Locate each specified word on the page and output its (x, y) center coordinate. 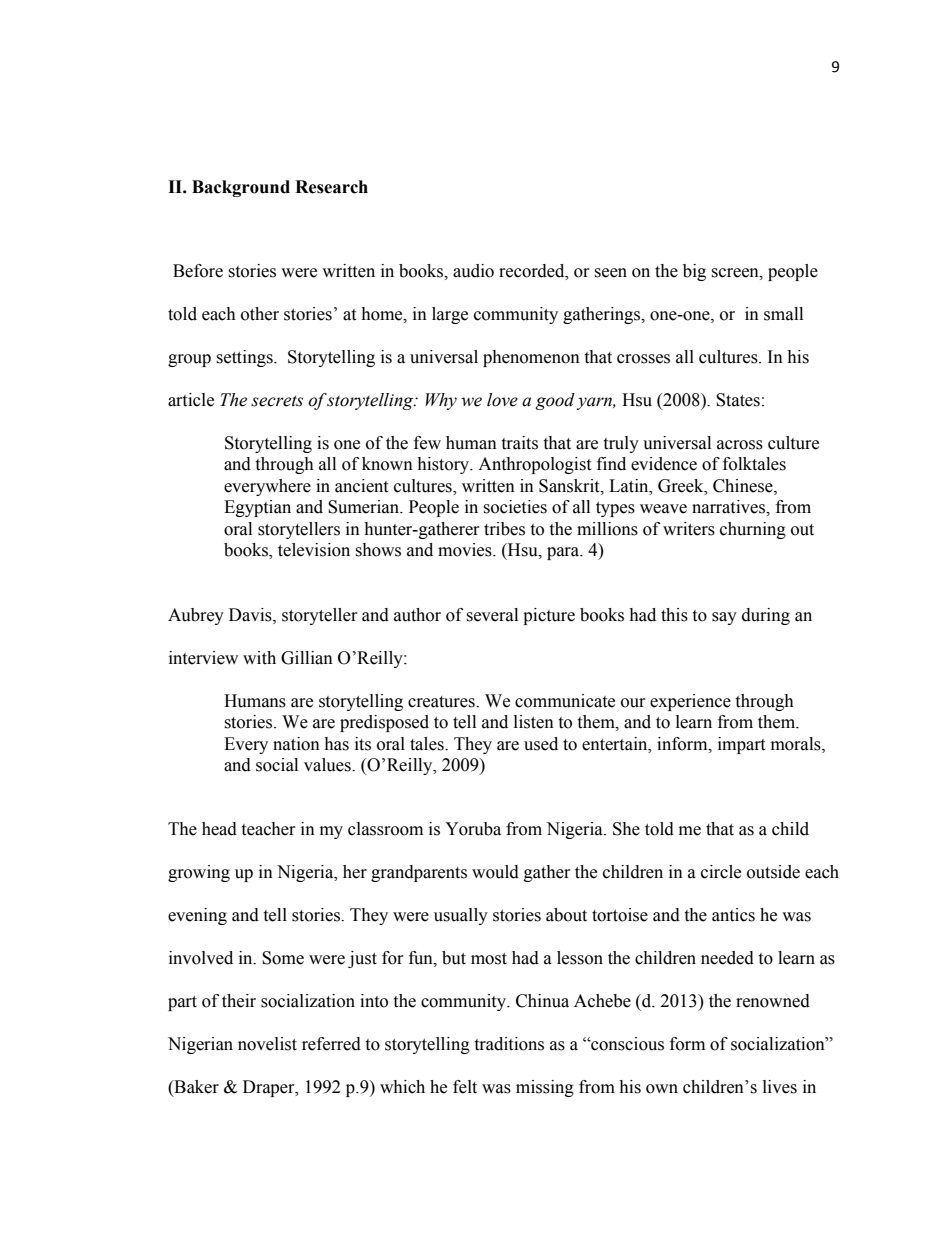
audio (473, 271)
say (724, 618)
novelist (267, 1044)
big (694, 272)
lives (780, 1087)
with (259, 658)
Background (241, 188)
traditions (509, 1044)
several (492, 615)
